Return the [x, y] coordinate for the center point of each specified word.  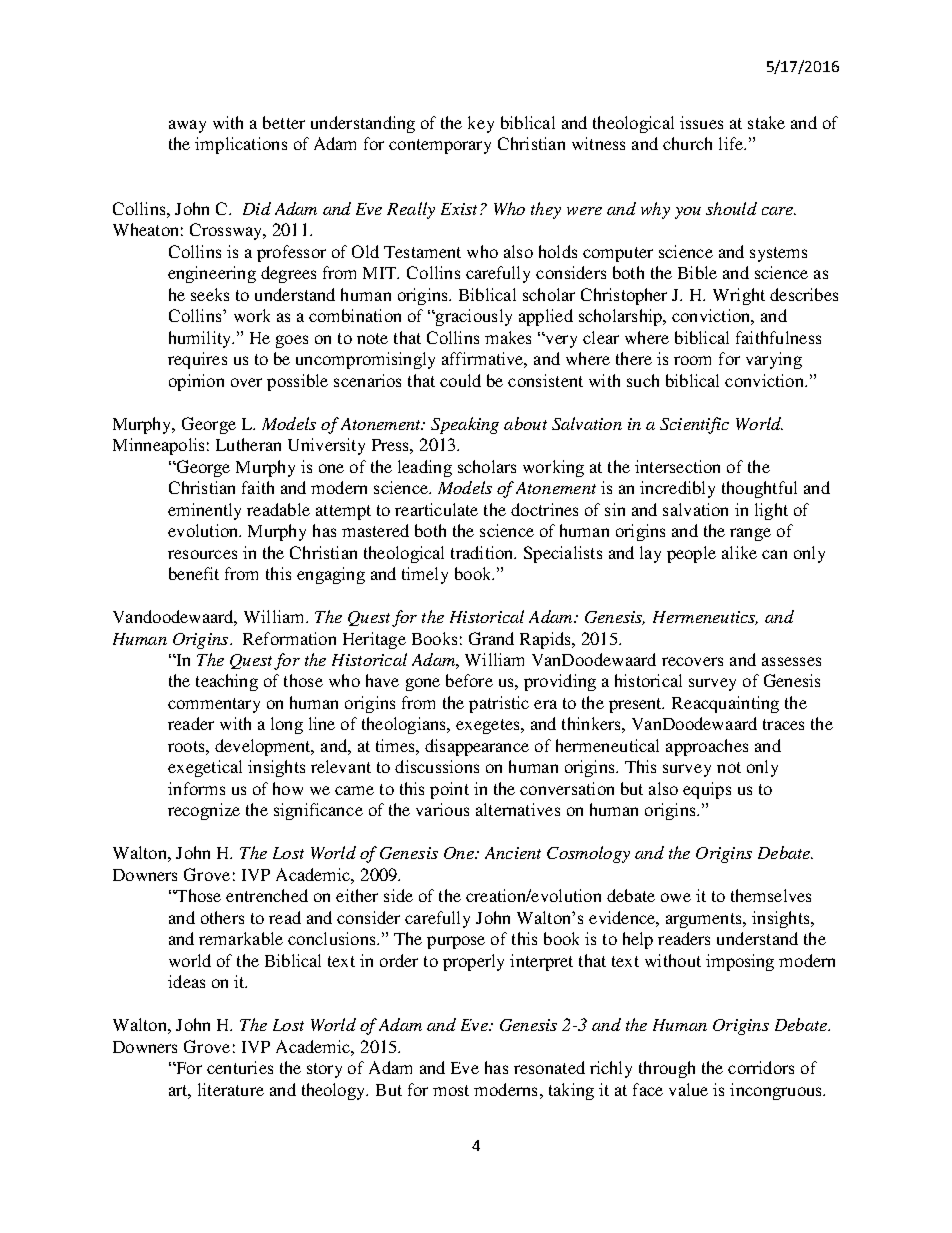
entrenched [267, 895]
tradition [483, 552]
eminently [204, 511]
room [692, 360]
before [469, 680]
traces [783, 724]
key [481, 124]
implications [241, 145]
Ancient [513, 853]
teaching [227, 682]
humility [201, 339]
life [732, 143]
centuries [240, 1067]
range [750, 534]
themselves [771, 895]
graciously [473, 317]
